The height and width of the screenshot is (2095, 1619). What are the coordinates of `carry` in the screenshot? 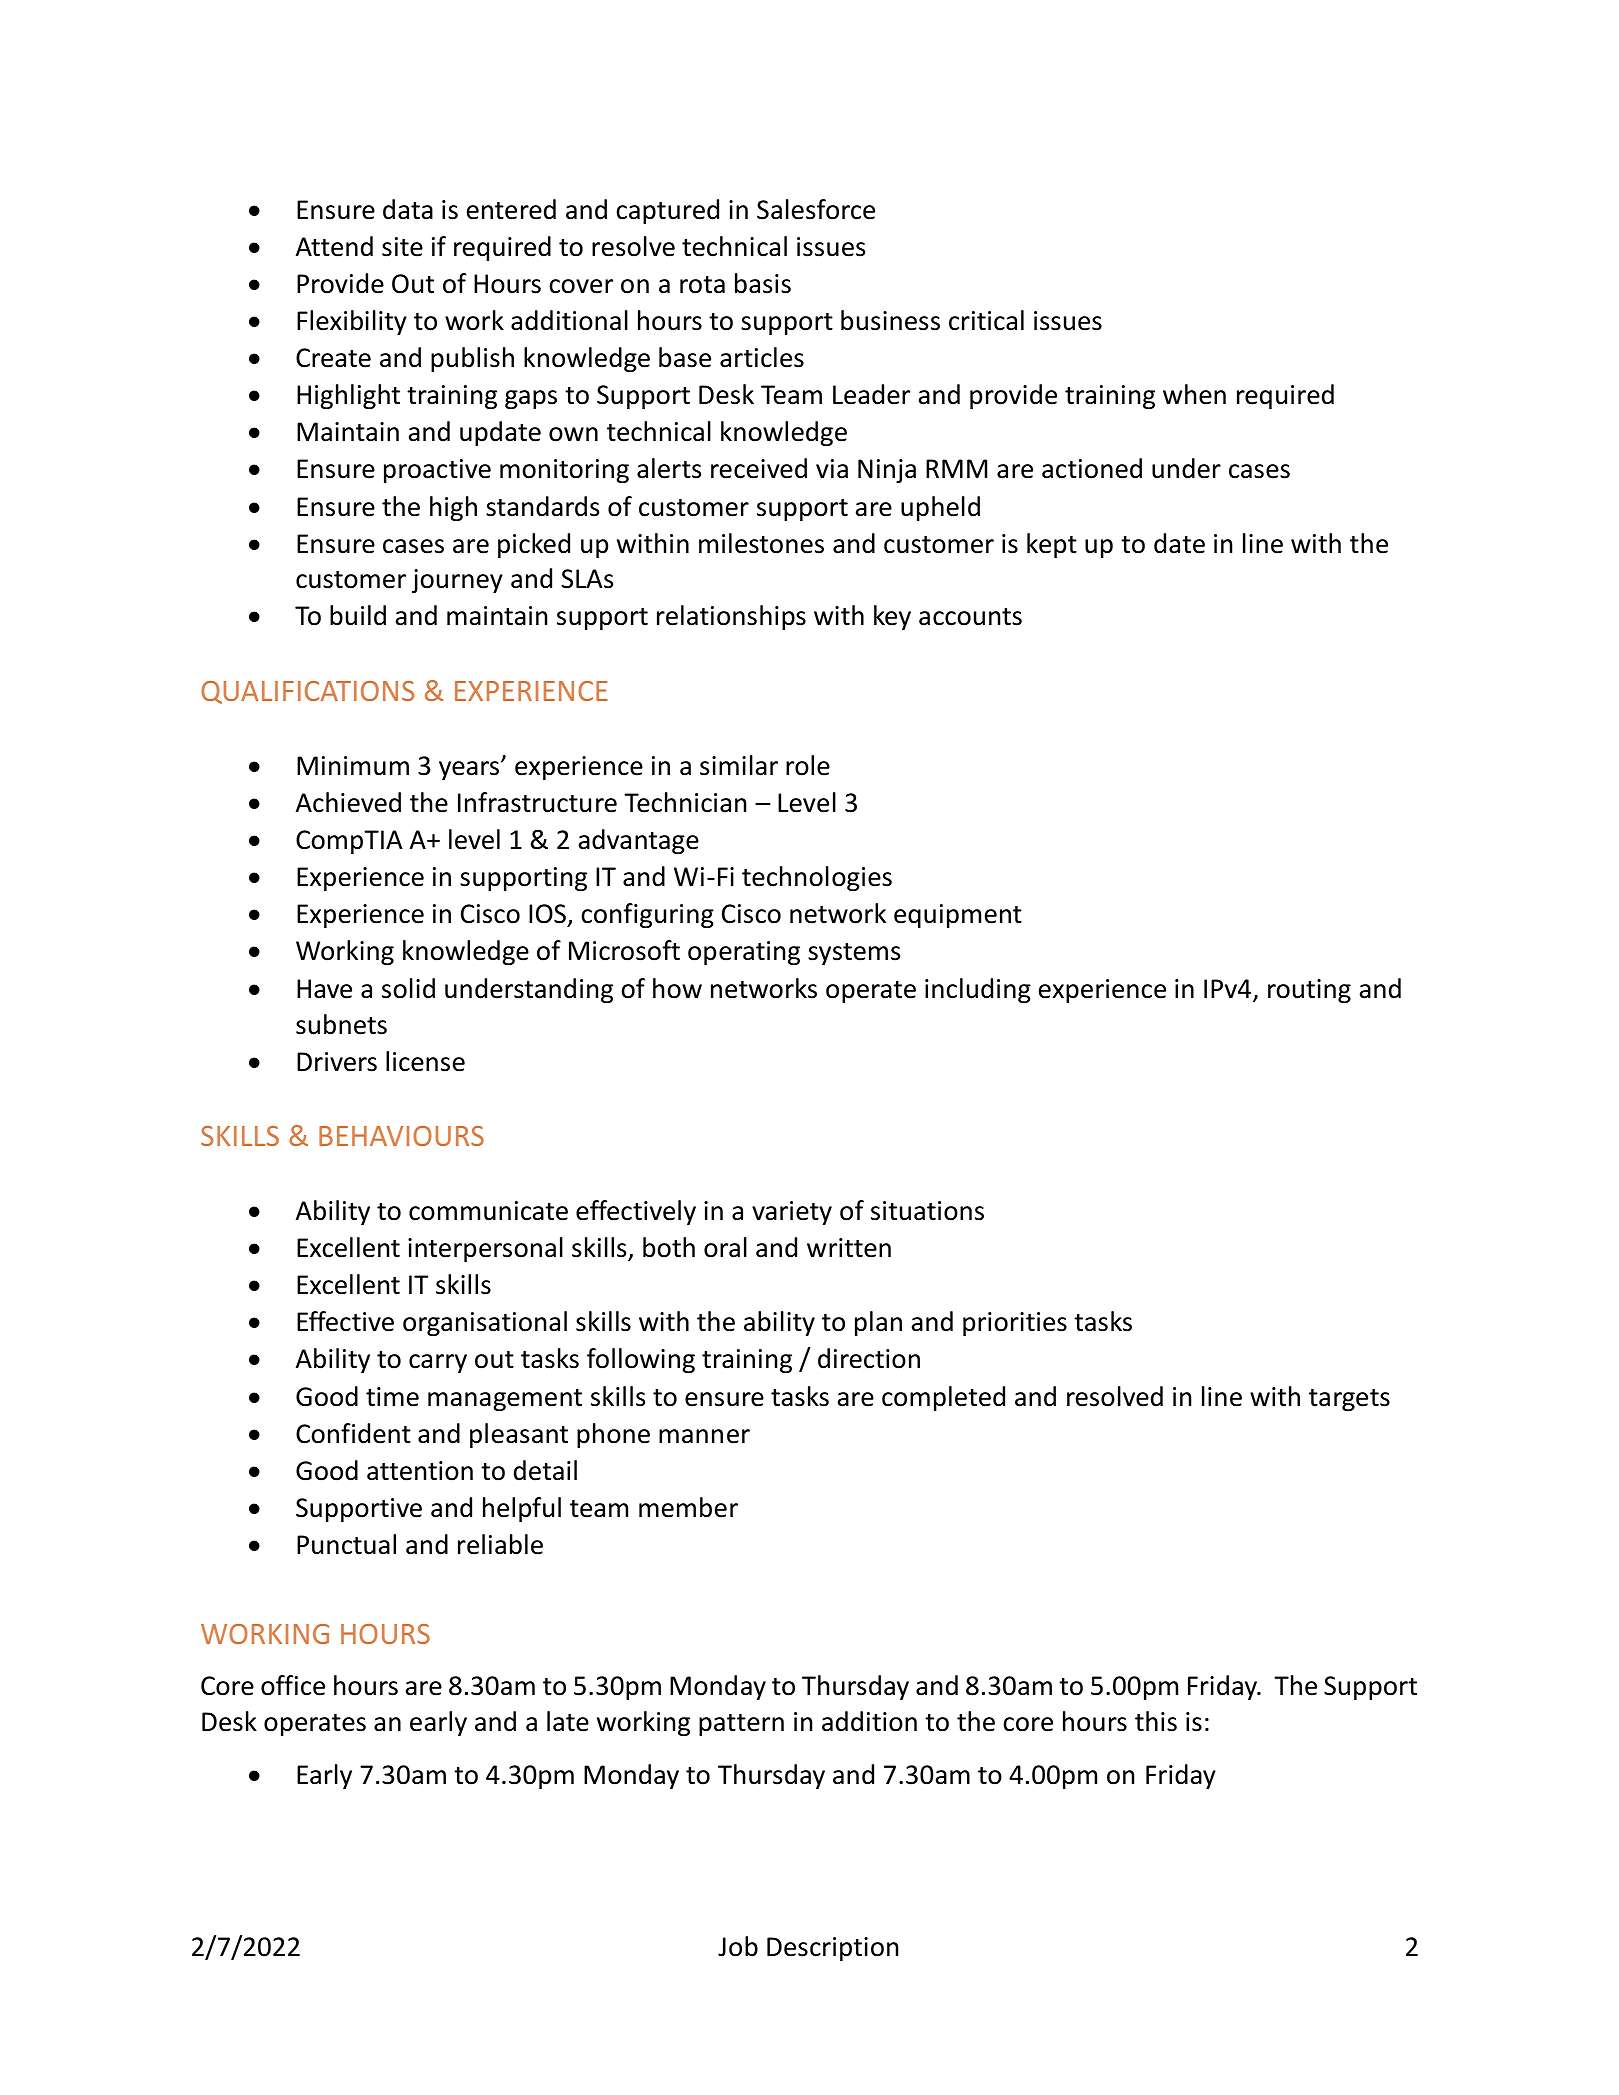 It's located at (438, 1363).
